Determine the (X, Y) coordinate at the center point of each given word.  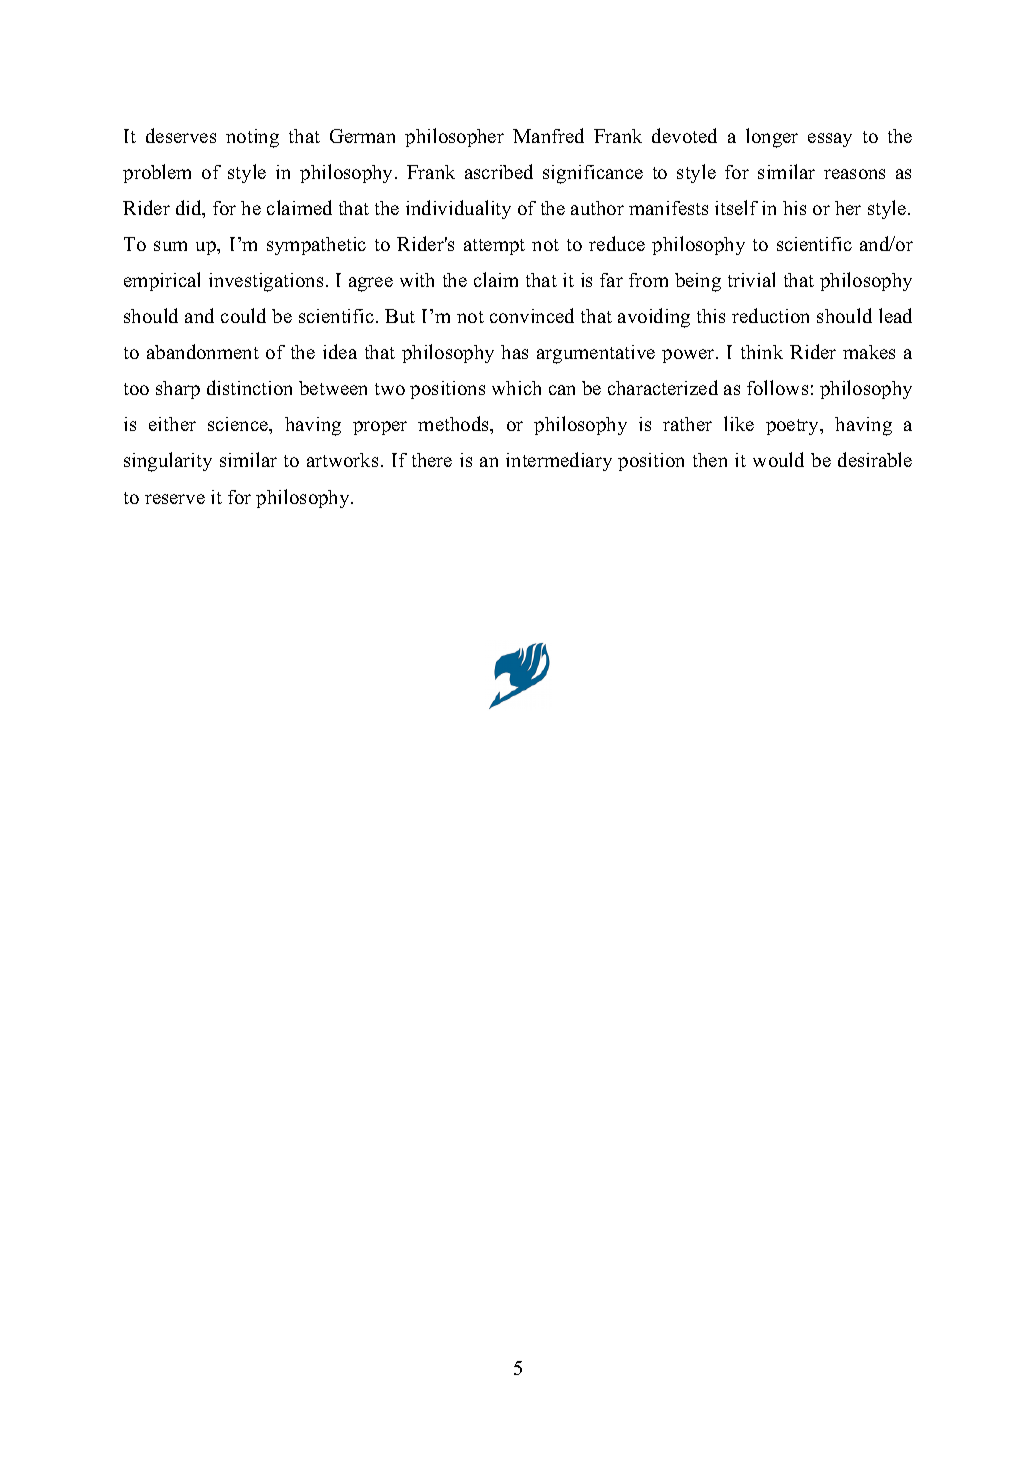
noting (252, 138)
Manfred (548, 135)
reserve (175, 499)
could (243, 315)
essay (830, 140)
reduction (770, 315)
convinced (532, 315)
